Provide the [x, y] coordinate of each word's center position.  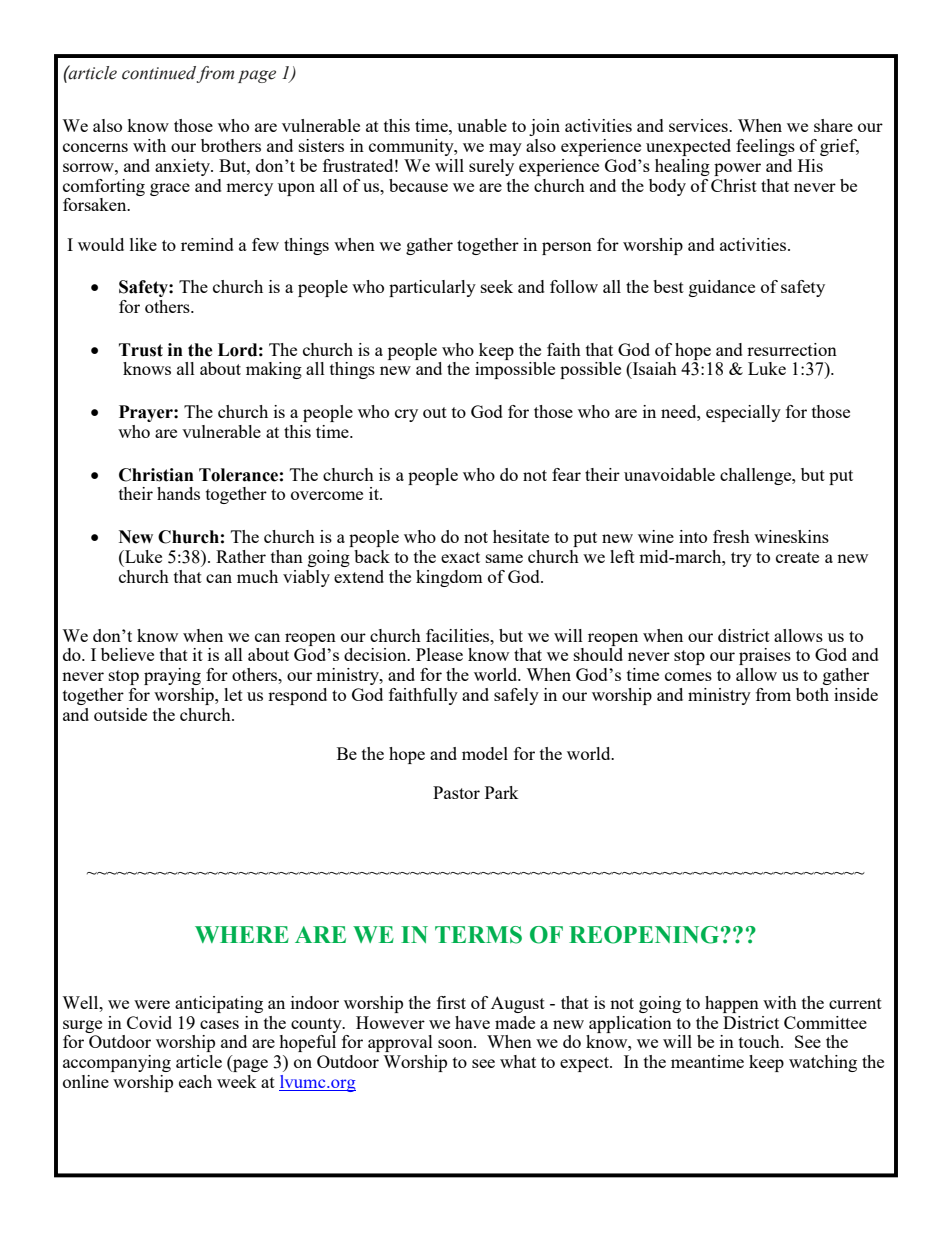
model [485, 753]
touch [760, 1041]
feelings [765, 147]
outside [120, 714]
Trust [141, 350]
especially [743, 413]
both [812, 694]
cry [406, 415]
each [195, 1081]
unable [482, 125]
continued [159, 73]
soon [456, 1043]
